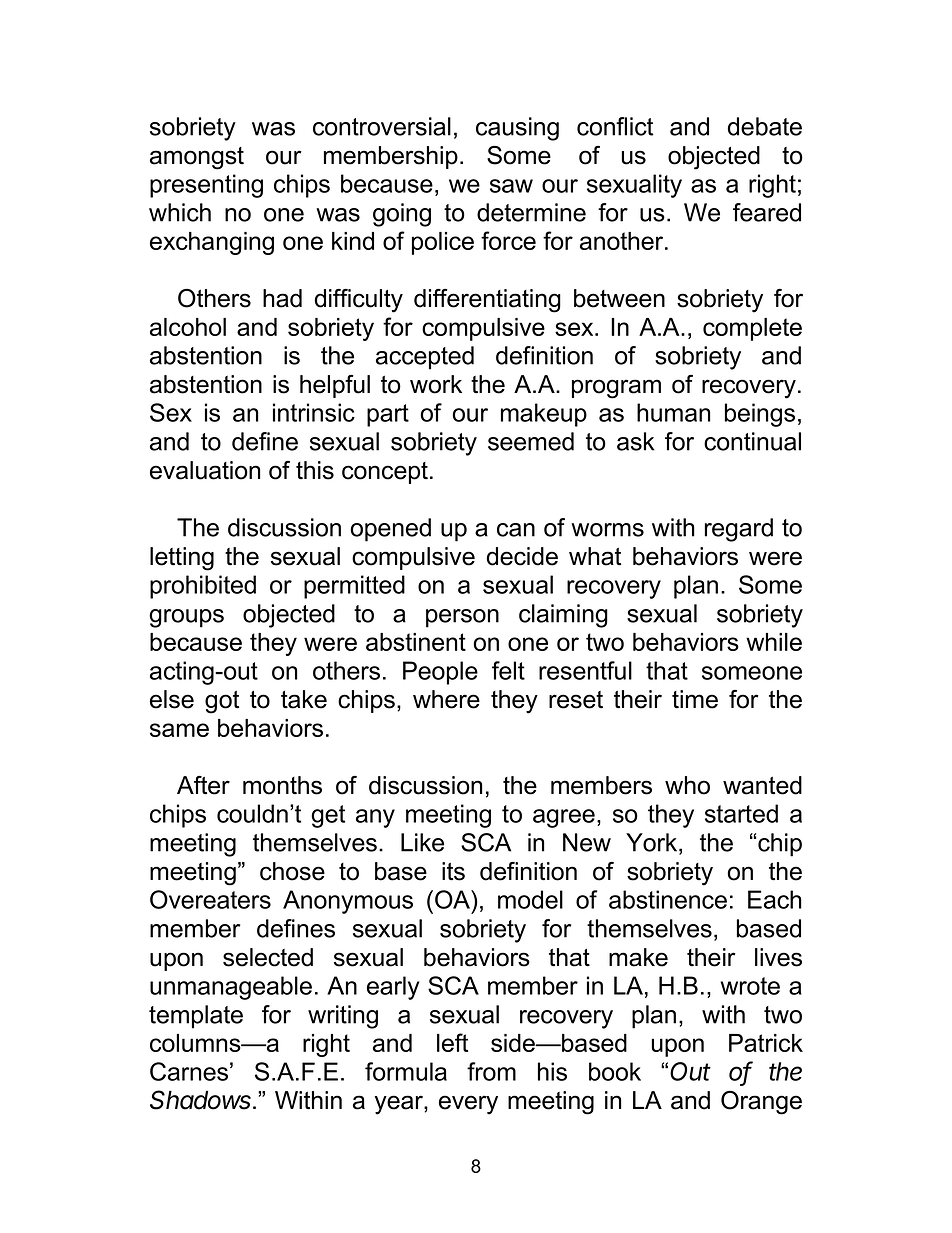 Image resolution: width=952 pixels, height=1233 pixels. What do you see at coordinates (197, 158) in the document?
I see `amongst` at bounding box center [197, 158].
